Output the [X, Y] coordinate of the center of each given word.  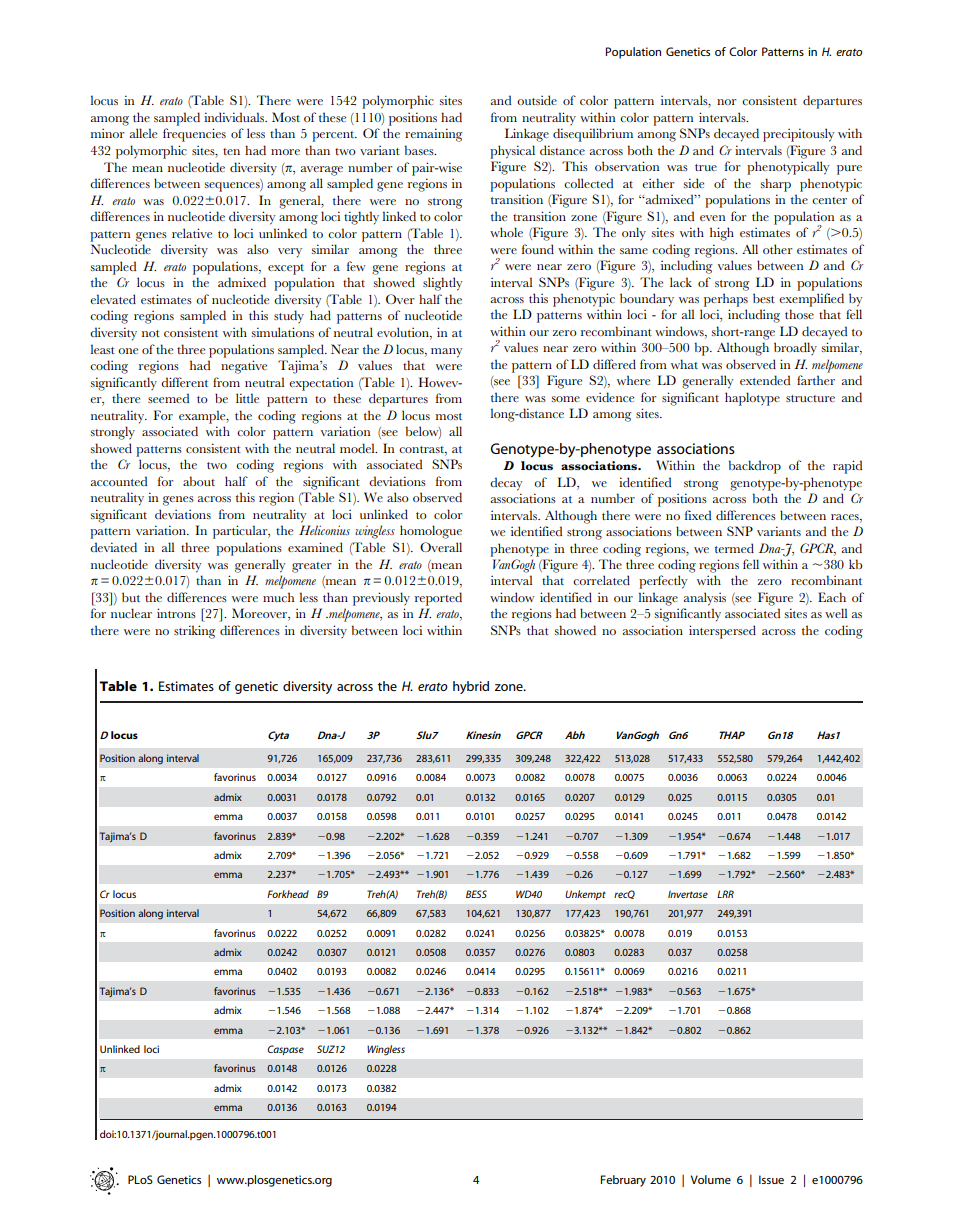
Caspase [285, 1050]
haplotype [752, 399]
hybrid [471, 687]
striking [195, 632]
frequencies [194, 135]
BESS [476, 894]
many [447, 353]
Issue [771, 1179]
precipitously [799, 135]
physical [512, 152]
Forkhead [288, 894]
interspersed [722, 632]
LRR [725, 894]
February [623, 1181]
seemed [168, 398]
